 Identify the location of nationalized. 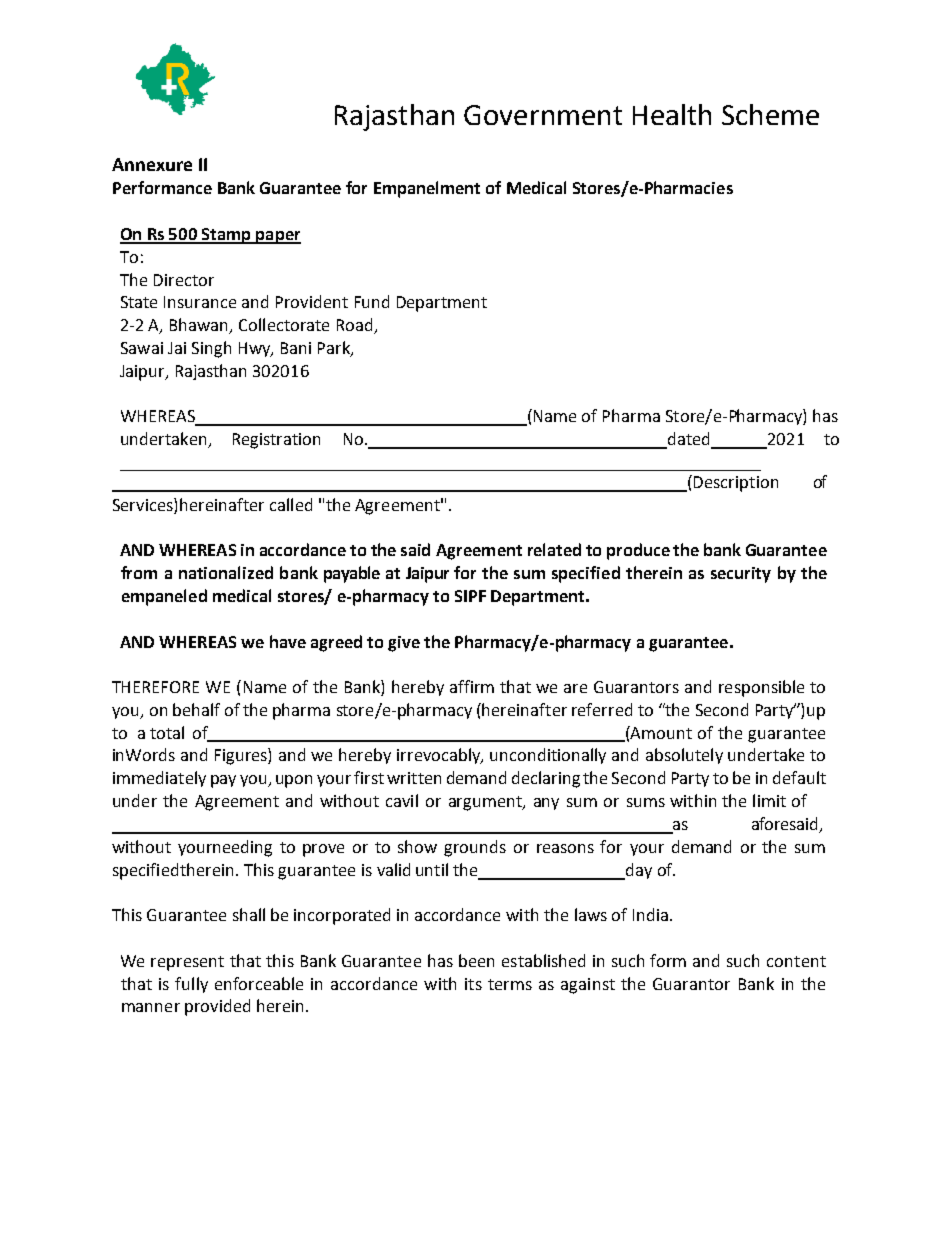
(226, 572).
